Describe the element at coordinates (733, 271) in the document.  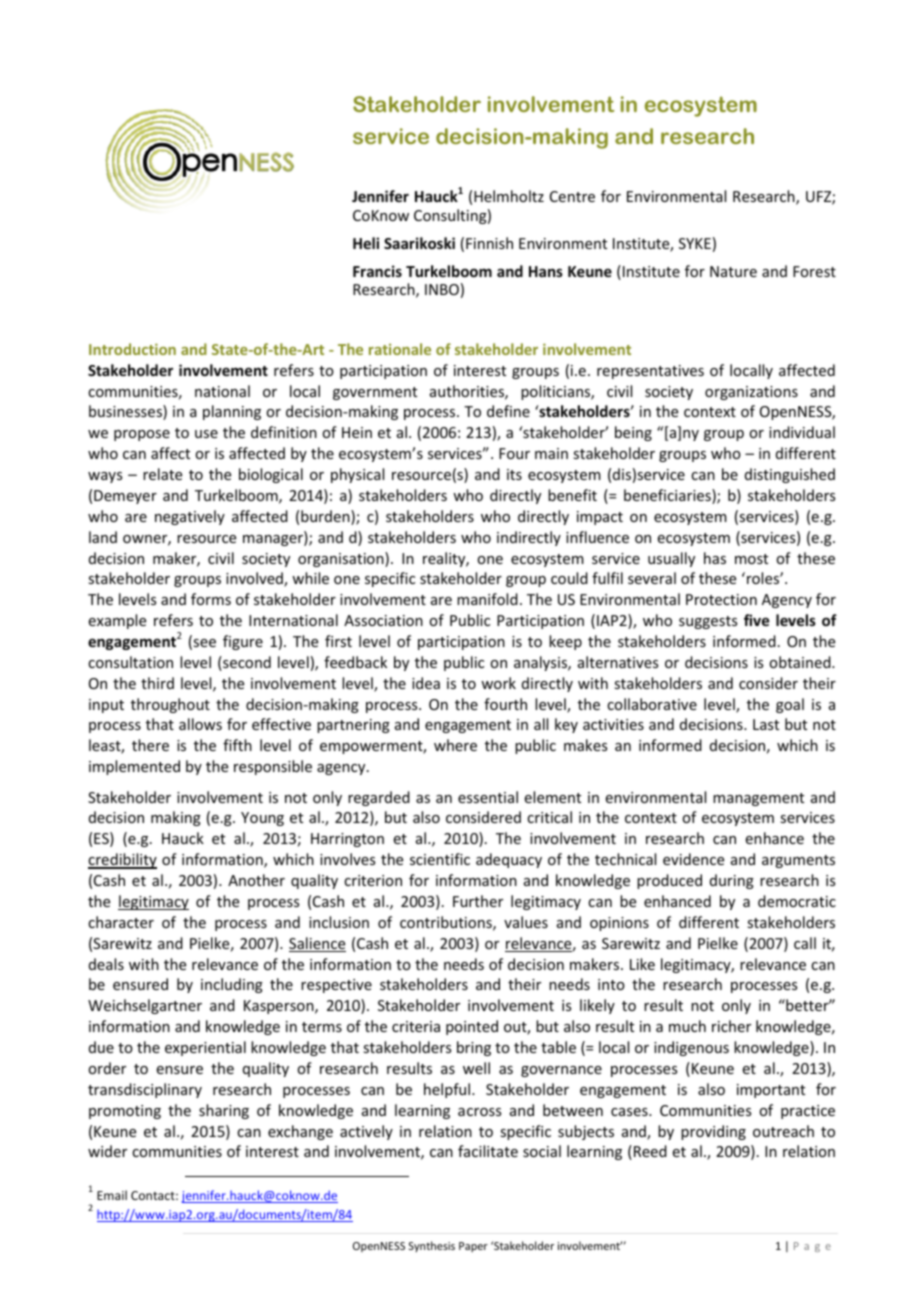
I see `Nature` at that location.
